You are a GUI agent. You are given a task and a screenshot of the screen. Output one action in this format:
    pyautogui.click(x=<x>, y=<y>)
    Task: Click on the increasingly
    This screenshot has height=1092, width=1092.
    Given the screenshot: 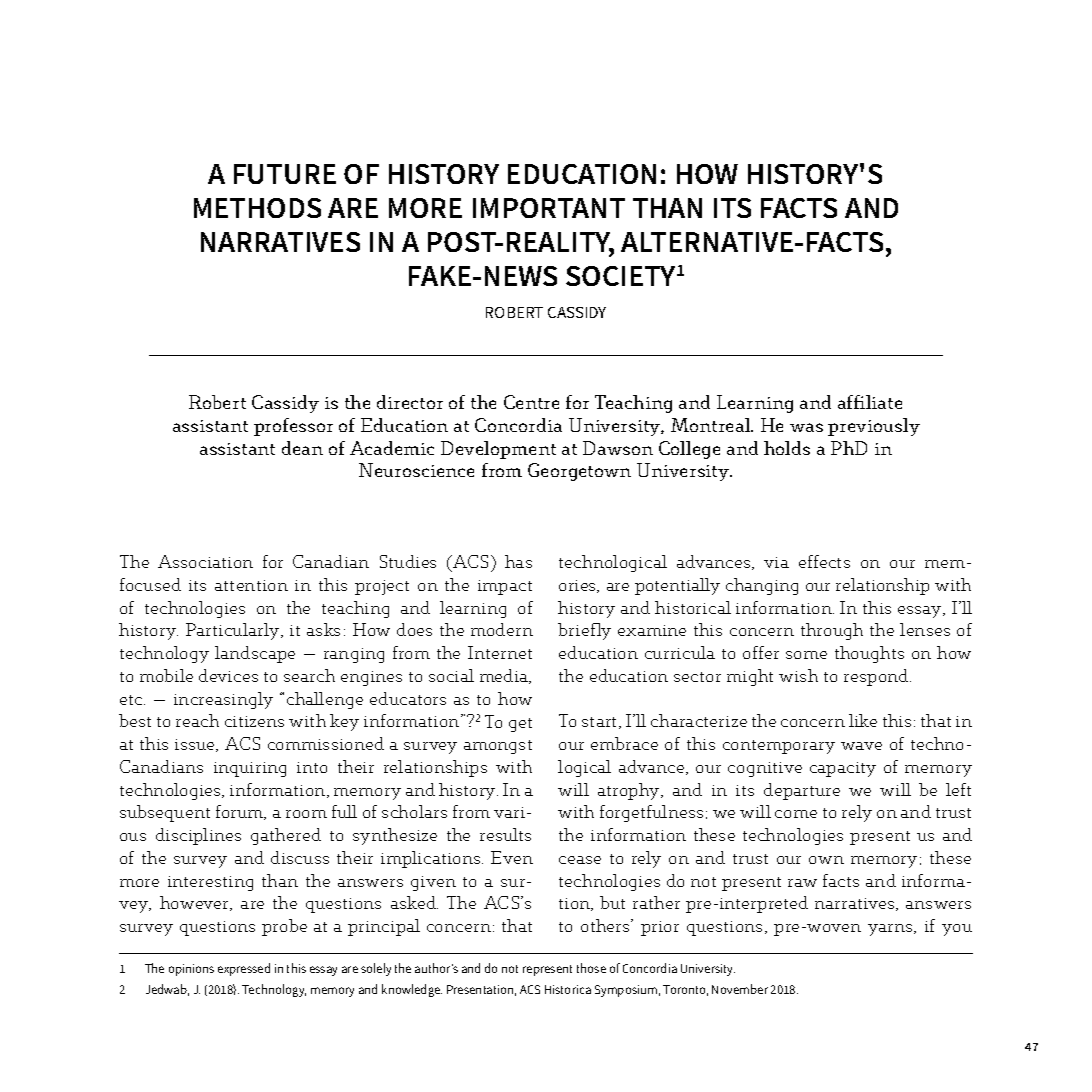 What is the action you would take?
    pyautogui.click(x=223, y=700)
